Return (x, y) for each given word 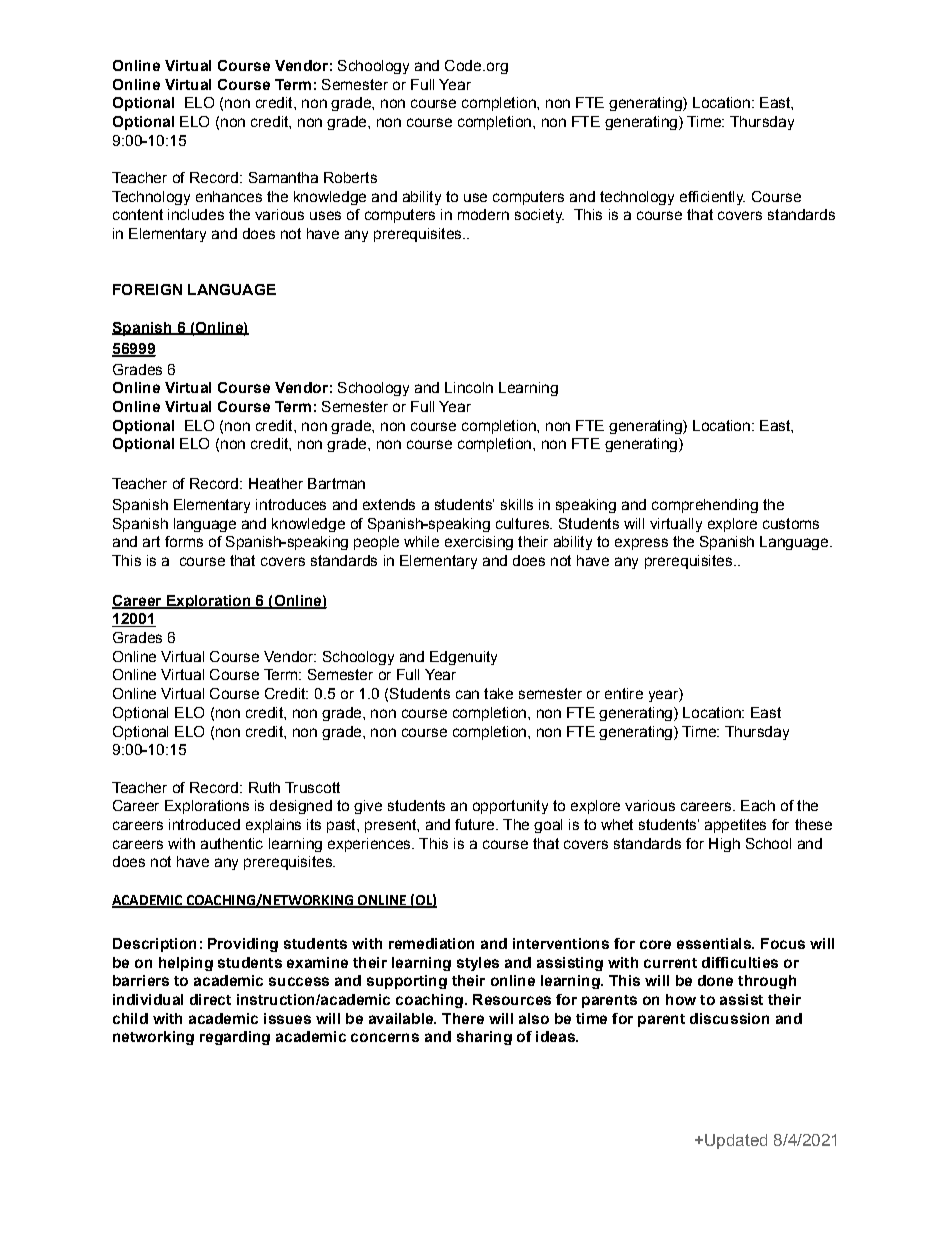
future (476, 824)
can (467, 694)
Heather (276, 483)
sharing (484, 1038)
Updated (736, 1141)
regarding (235, 1038)
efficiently (712, 198)
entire (624, 693)
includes (196, 214)
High (724, 845)
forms (184, 541)
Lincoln (469, 387)
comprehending (705, 506)
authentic (232, 843)
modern (483, 214)
